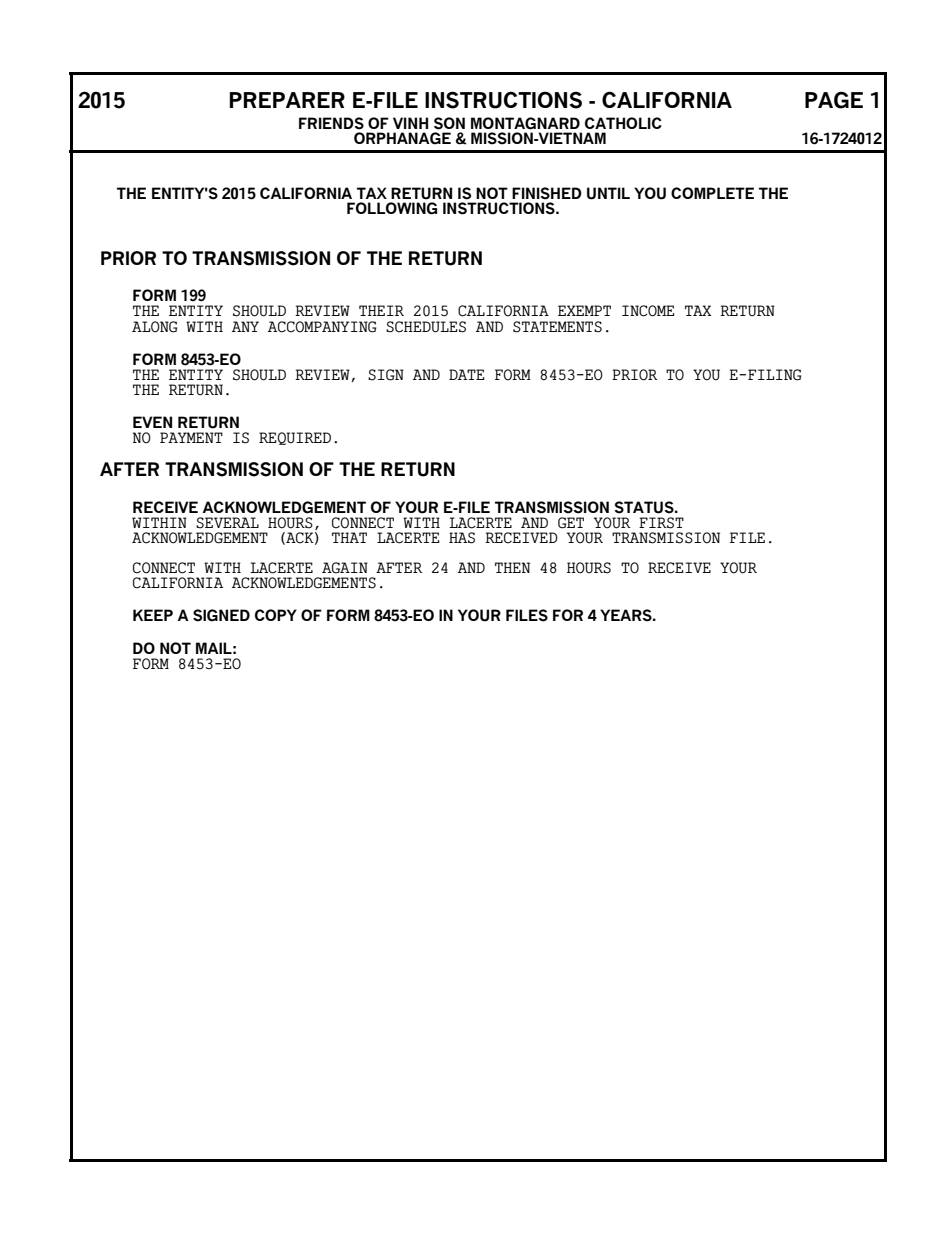 The height and width of the screenshot is (1233, 952). What do you see at coordinates (402, 138) in the screenshot?
I see `ORPHANAGE` at bounding box center [402, 138].
